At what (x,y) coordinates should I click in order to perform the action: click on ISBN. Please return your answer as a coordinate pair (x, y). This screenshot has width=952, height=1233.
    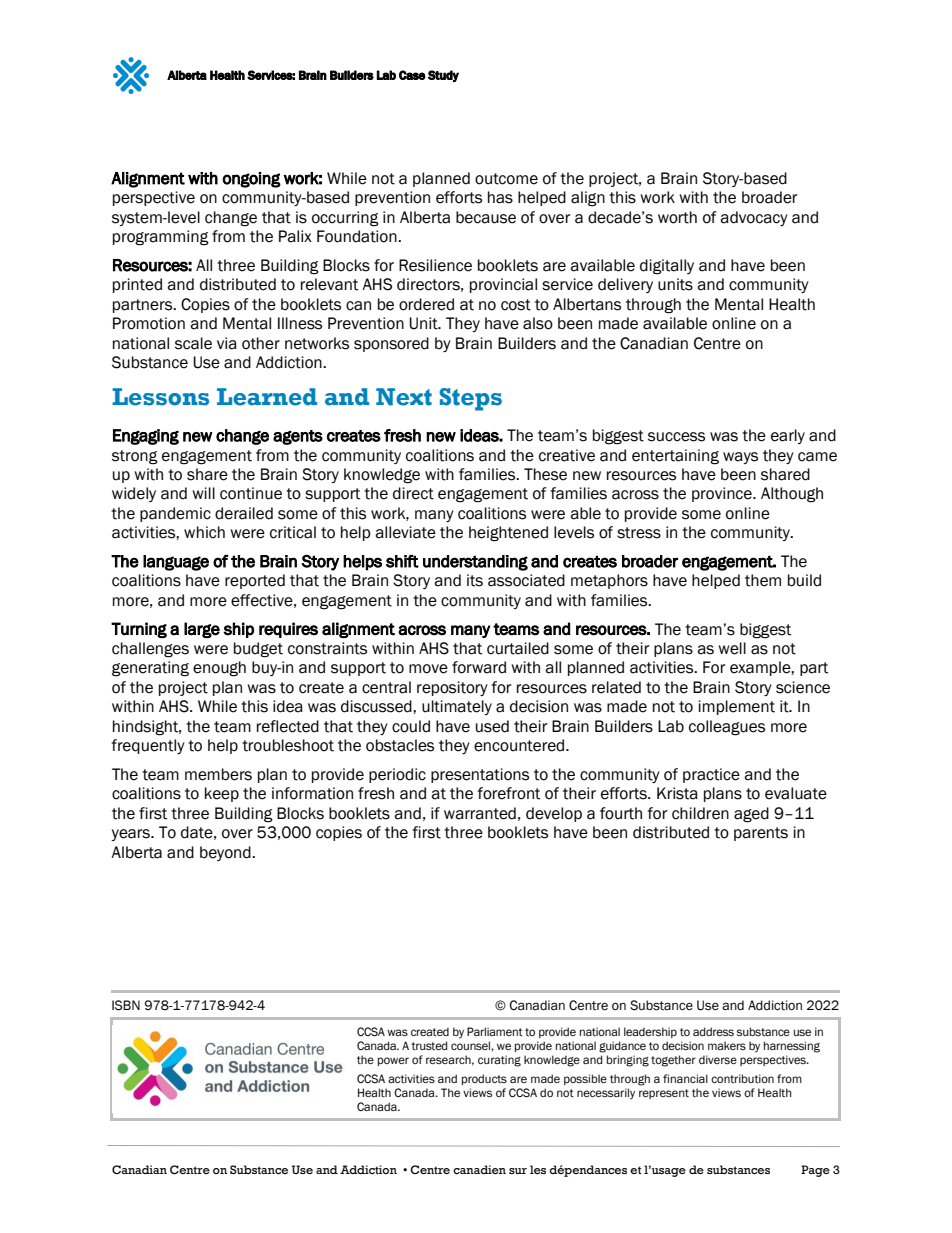
    Looking at the image, I should click on (126, 1005).
